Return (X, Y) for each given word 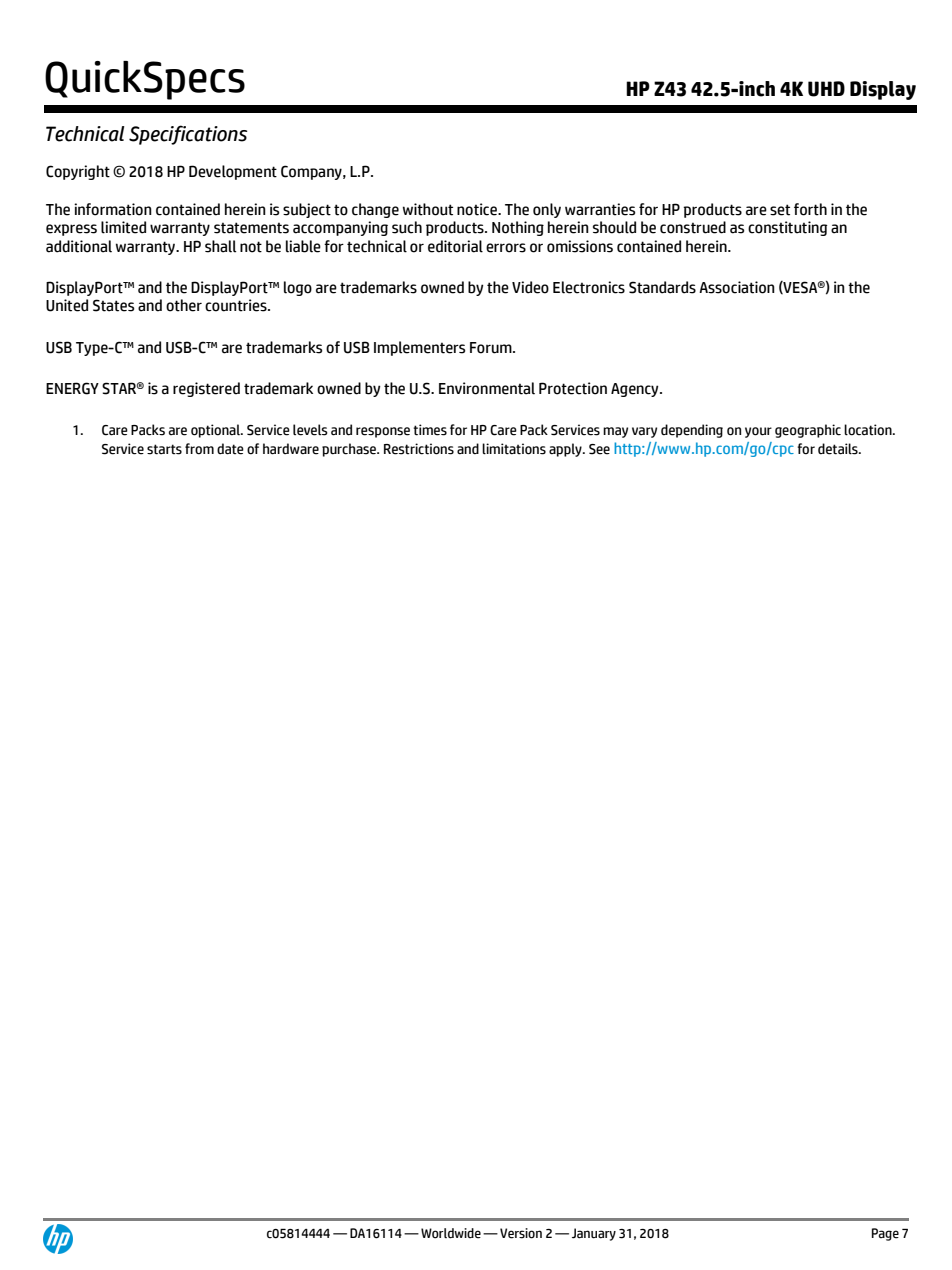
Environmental (487, 388)
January (594, 1234)
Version (521, 1233)
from (199, 449)
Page (885, 1234)
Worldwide (451, 1233)
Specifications (188, 135)
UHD (826, 89)
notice (478, 209)
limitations (514, 449)
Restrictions (419, 449)
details (839, 449)
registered (206, 389)
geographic (808, 431)
